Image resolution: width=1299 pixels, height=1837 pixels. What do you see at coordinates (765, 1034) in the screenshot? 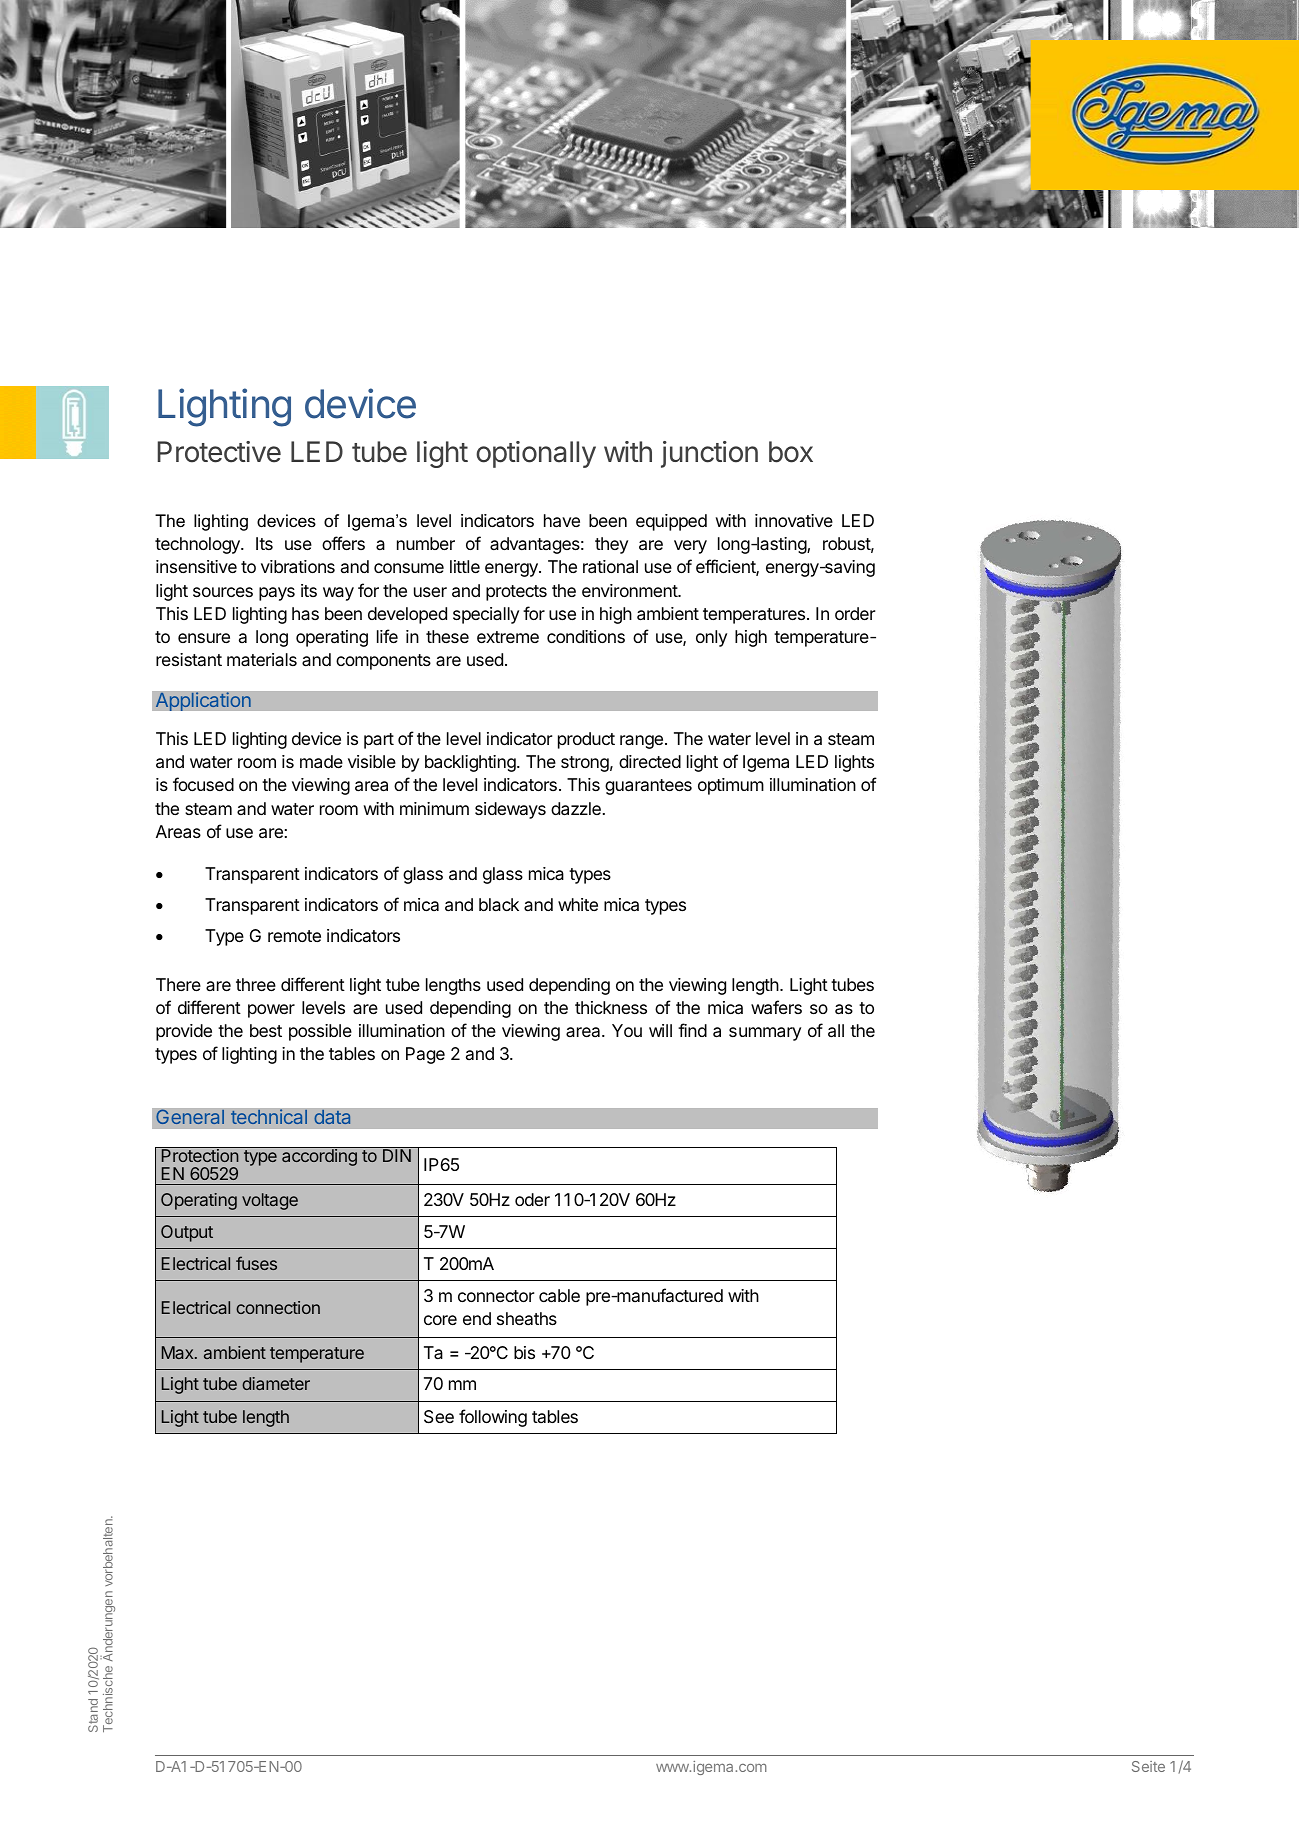
I see `summary` at bounding box center [765, 1034].
